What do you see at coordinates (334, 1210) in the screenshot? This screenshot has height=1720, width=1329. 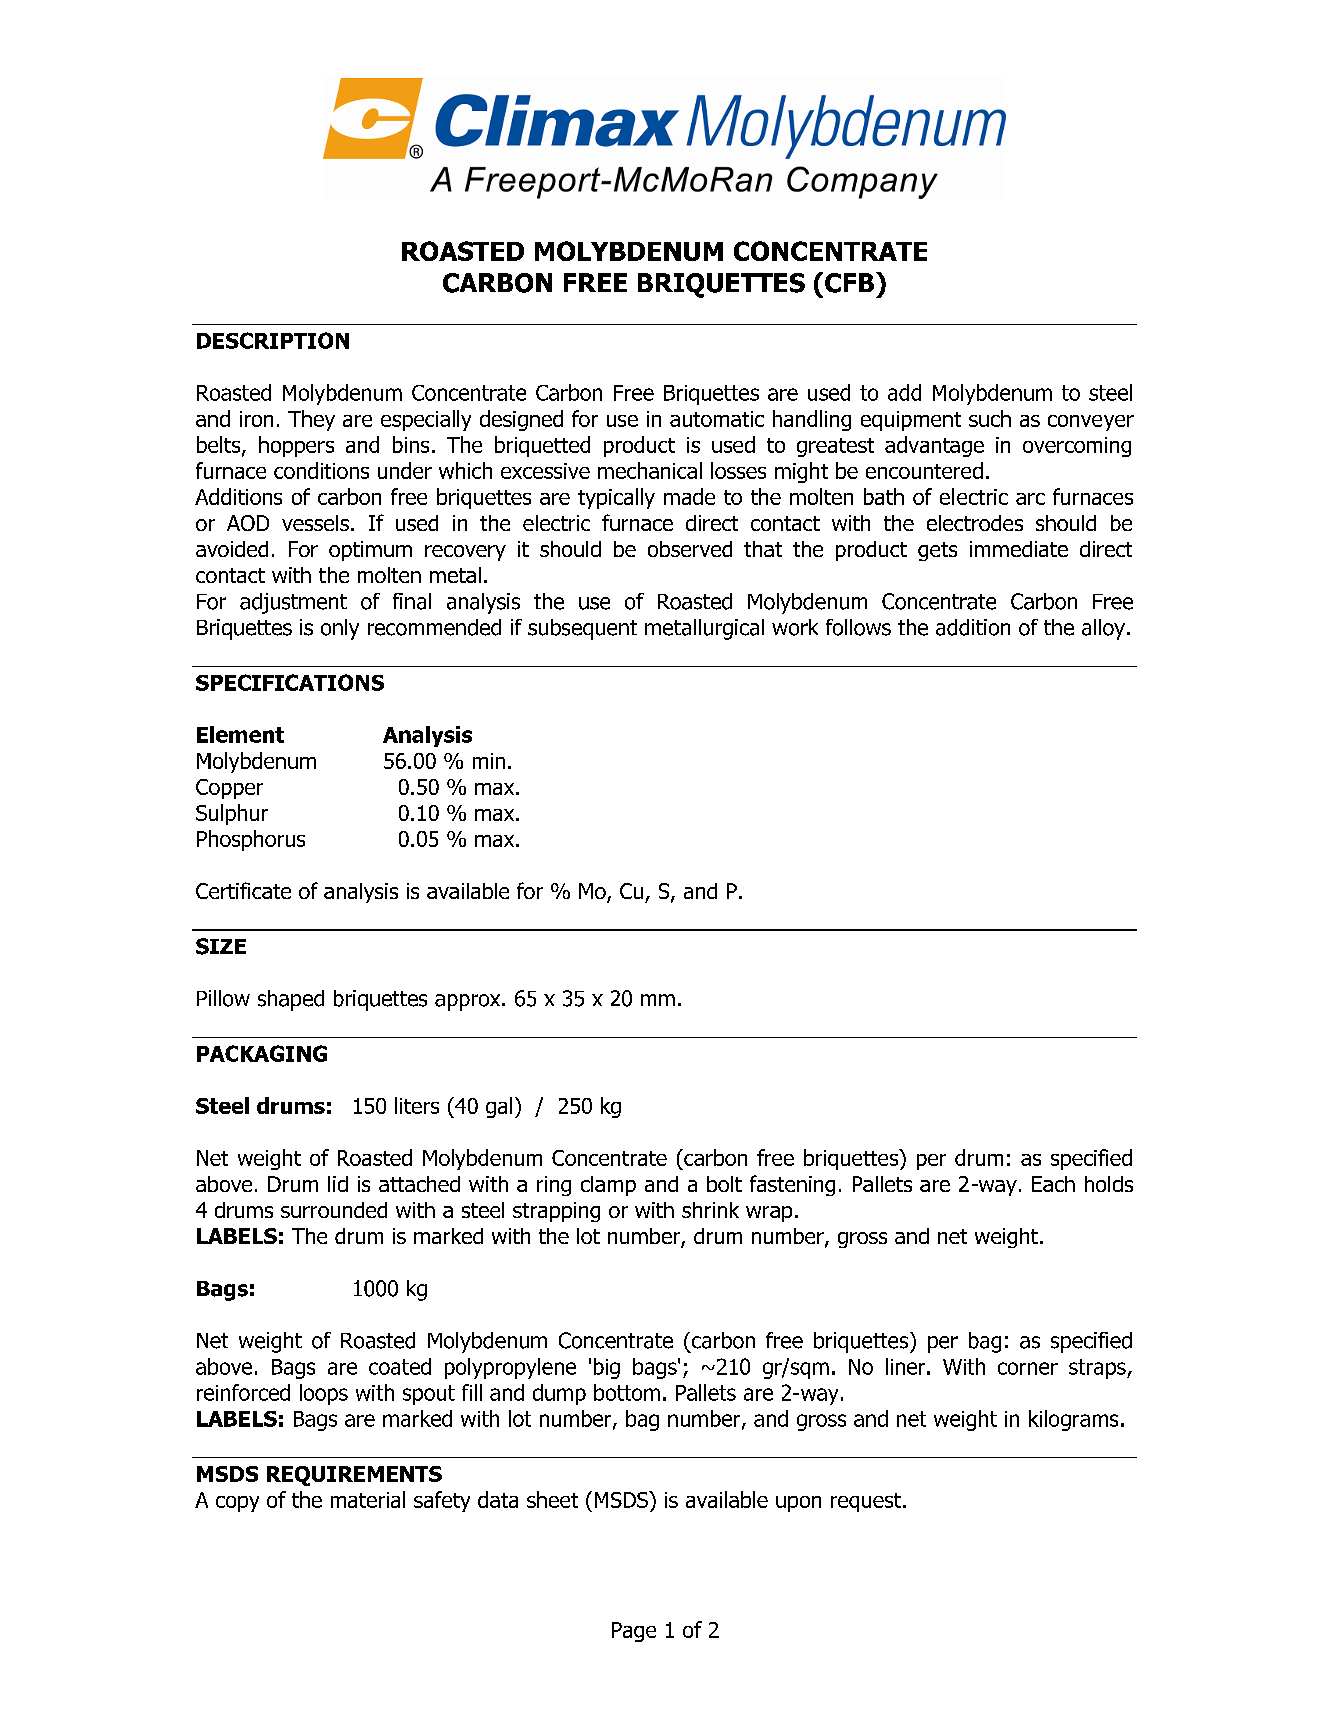 I see `surrounded` at bounding box center [334, 1210].
